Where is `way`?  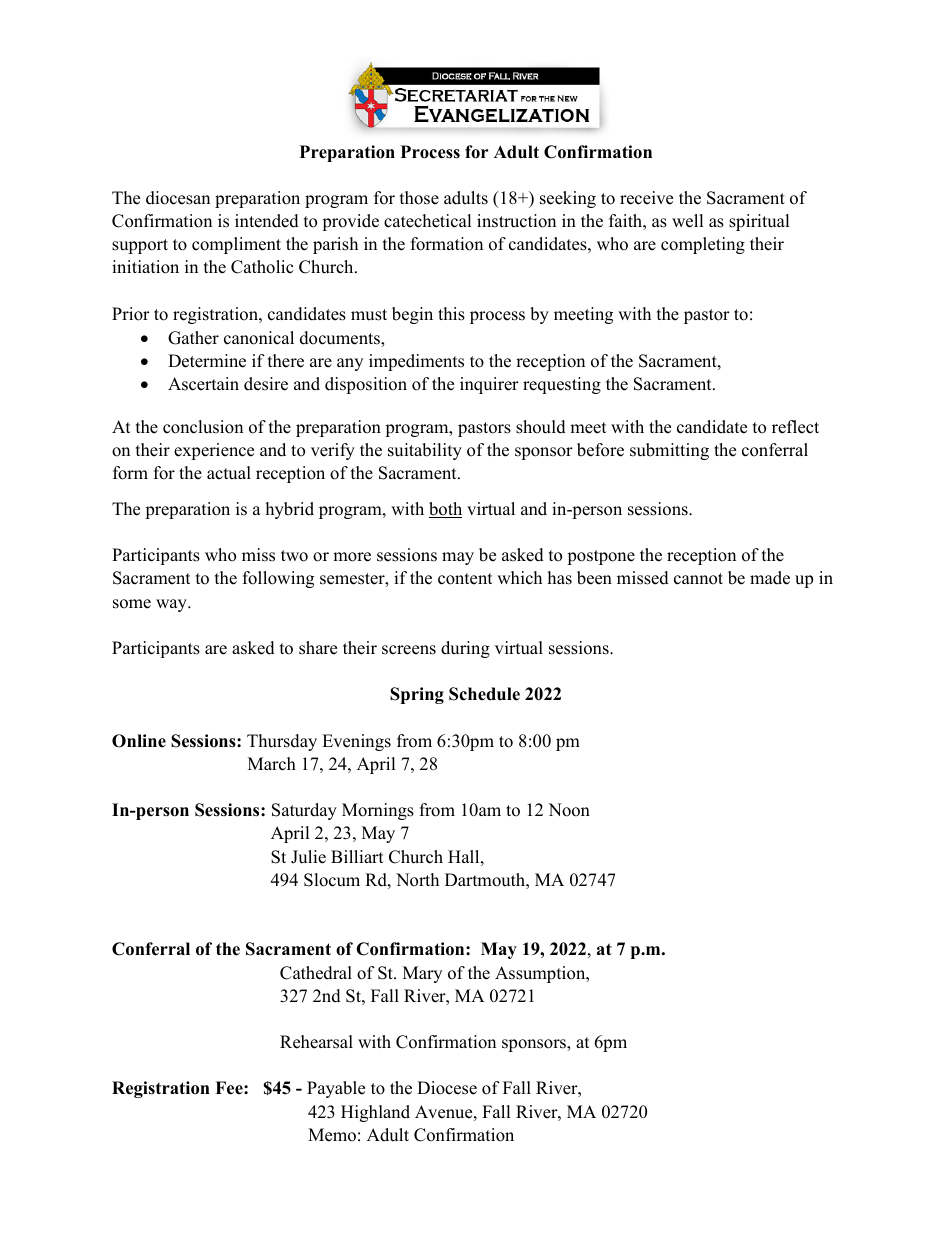 way is located at coordinates (172, 605).
